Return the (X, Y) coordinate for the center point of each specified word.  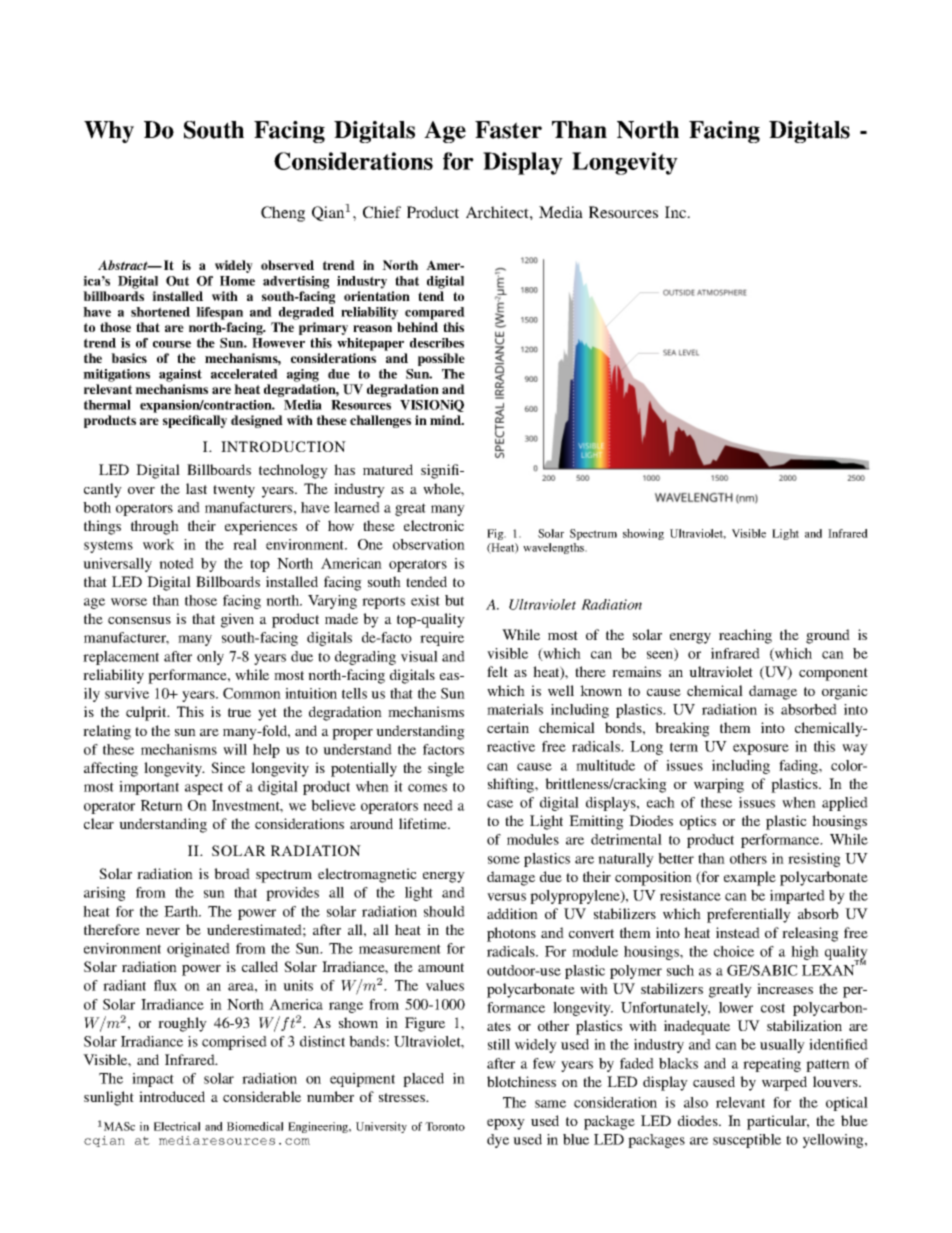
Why (109, 132)
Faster (508, 130)
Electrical (177, 1126)
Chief (382, 212)
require (442, 639)
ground (828, 636)
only (210, 658)
